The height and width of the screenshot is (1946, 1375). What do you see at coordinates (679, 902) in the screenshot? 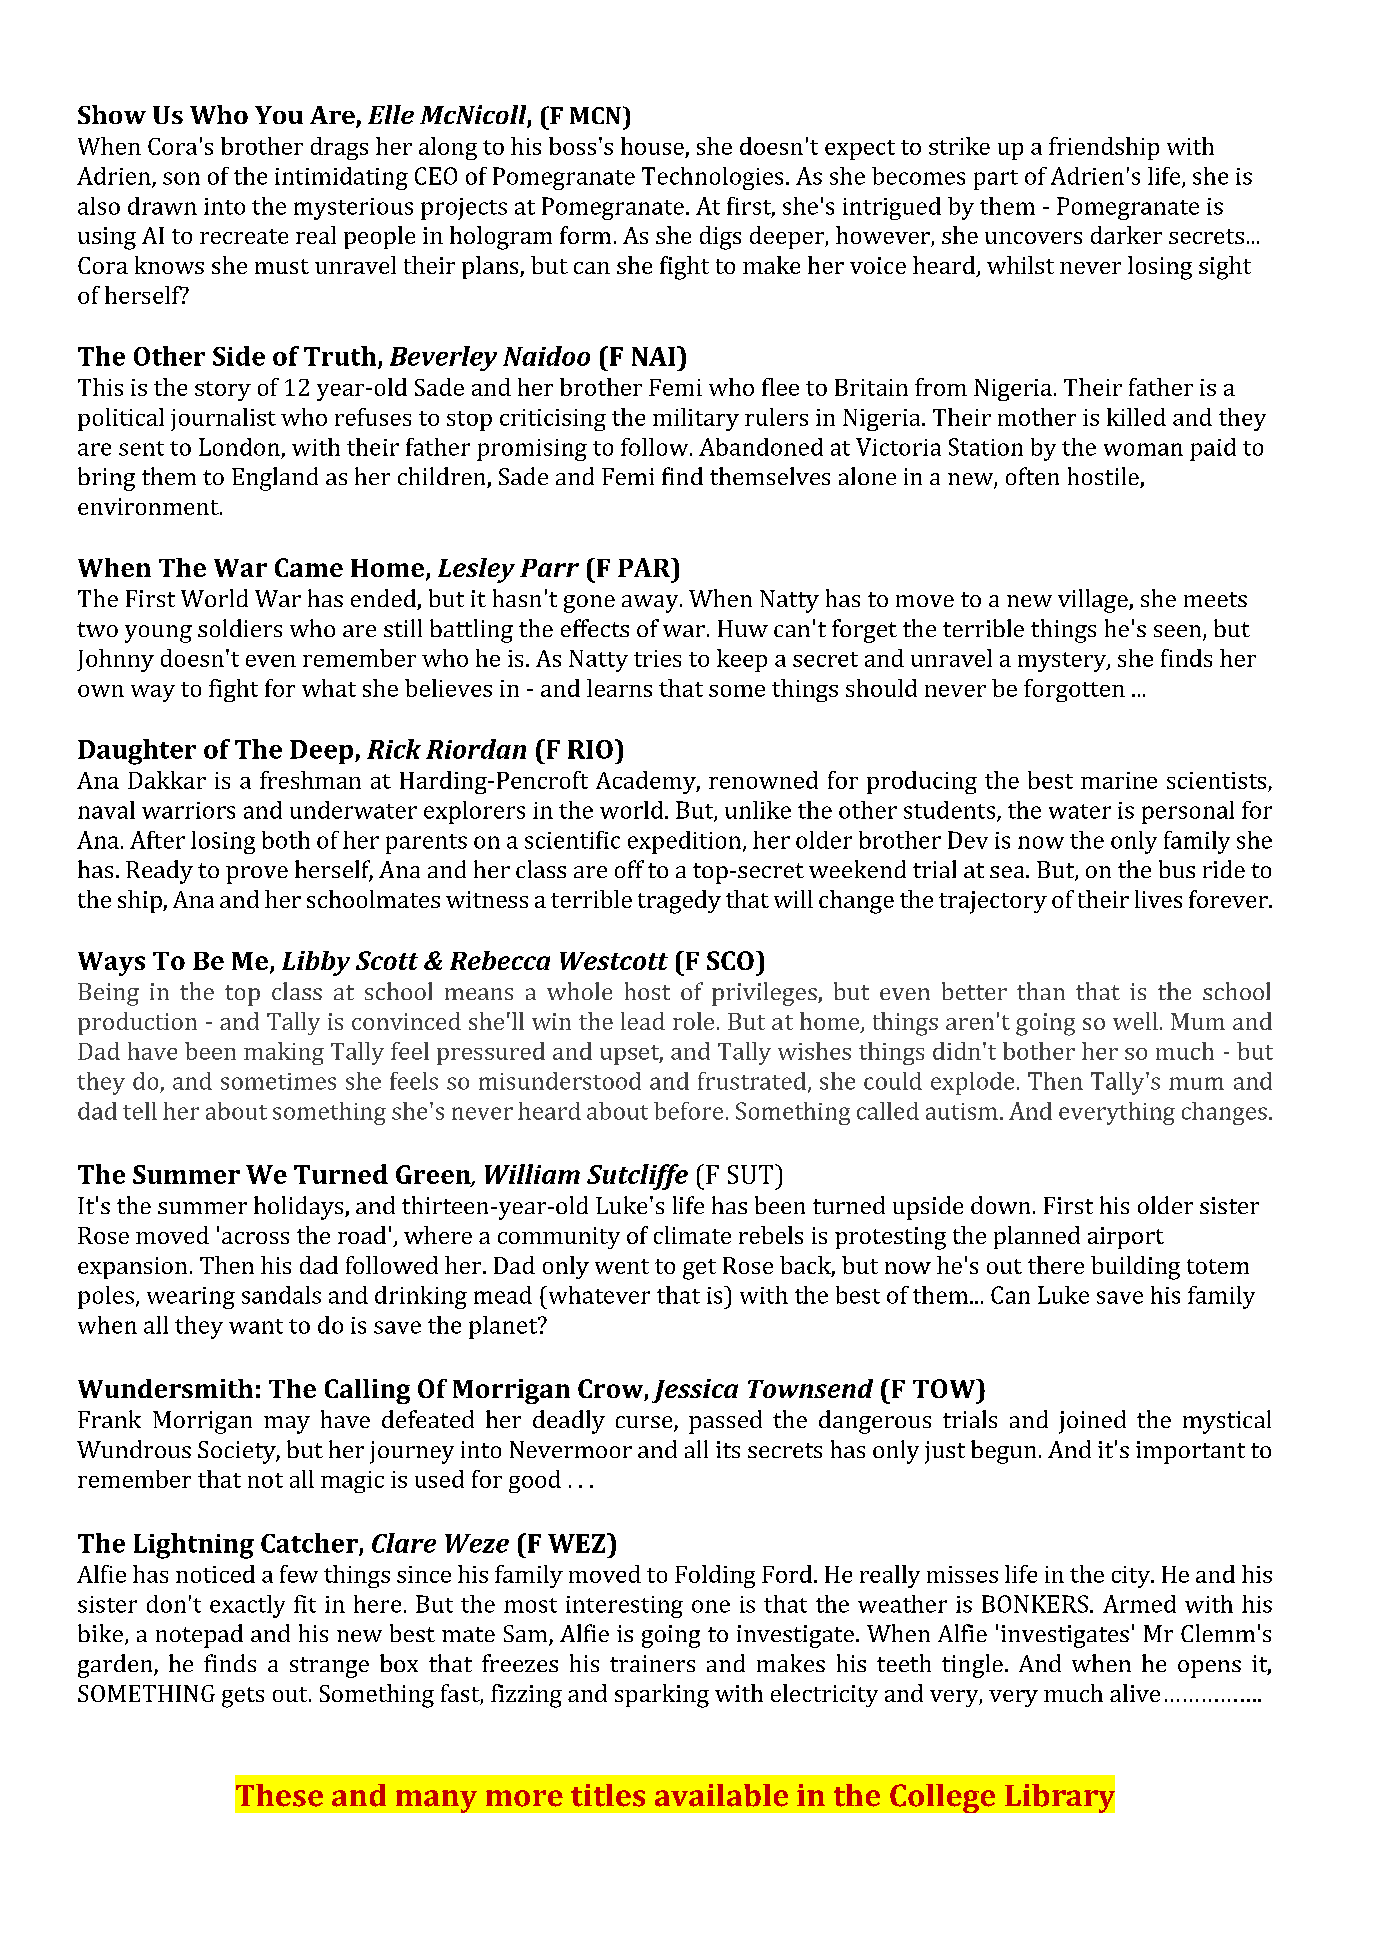
I see `tragedy` at bounding box center [679, 902].
